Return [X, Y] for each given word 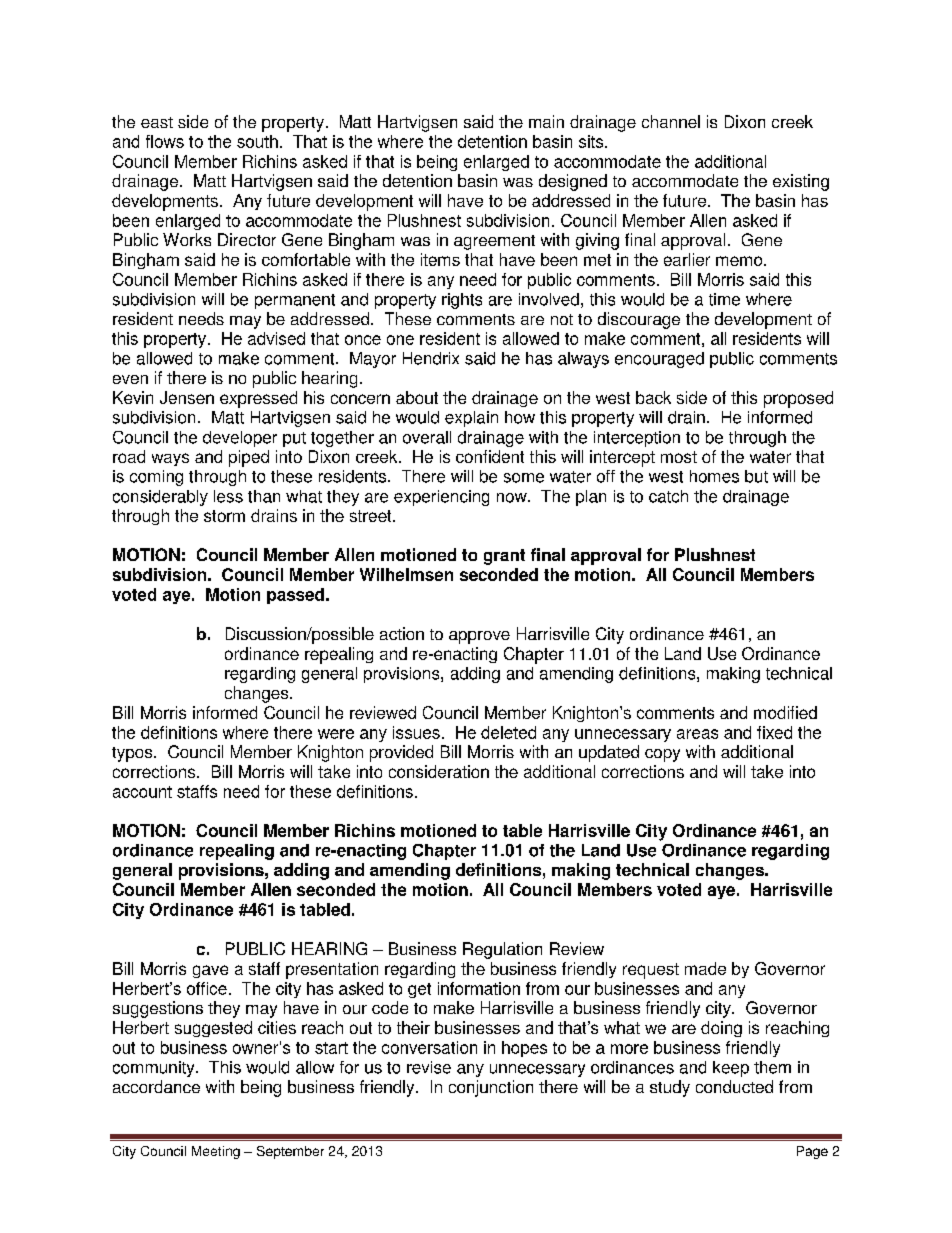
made [705, 968]
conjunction [491, 1088]
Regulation [502, 950]
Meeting [216, 1152]
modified [785, 712]
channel [671, 121]
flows [165, 141]
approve [479, 637]
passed [295, 596]
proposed [798, 399]
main [546, 121]
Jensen [187, 397]
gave [210, 971]
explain [471, 419]
